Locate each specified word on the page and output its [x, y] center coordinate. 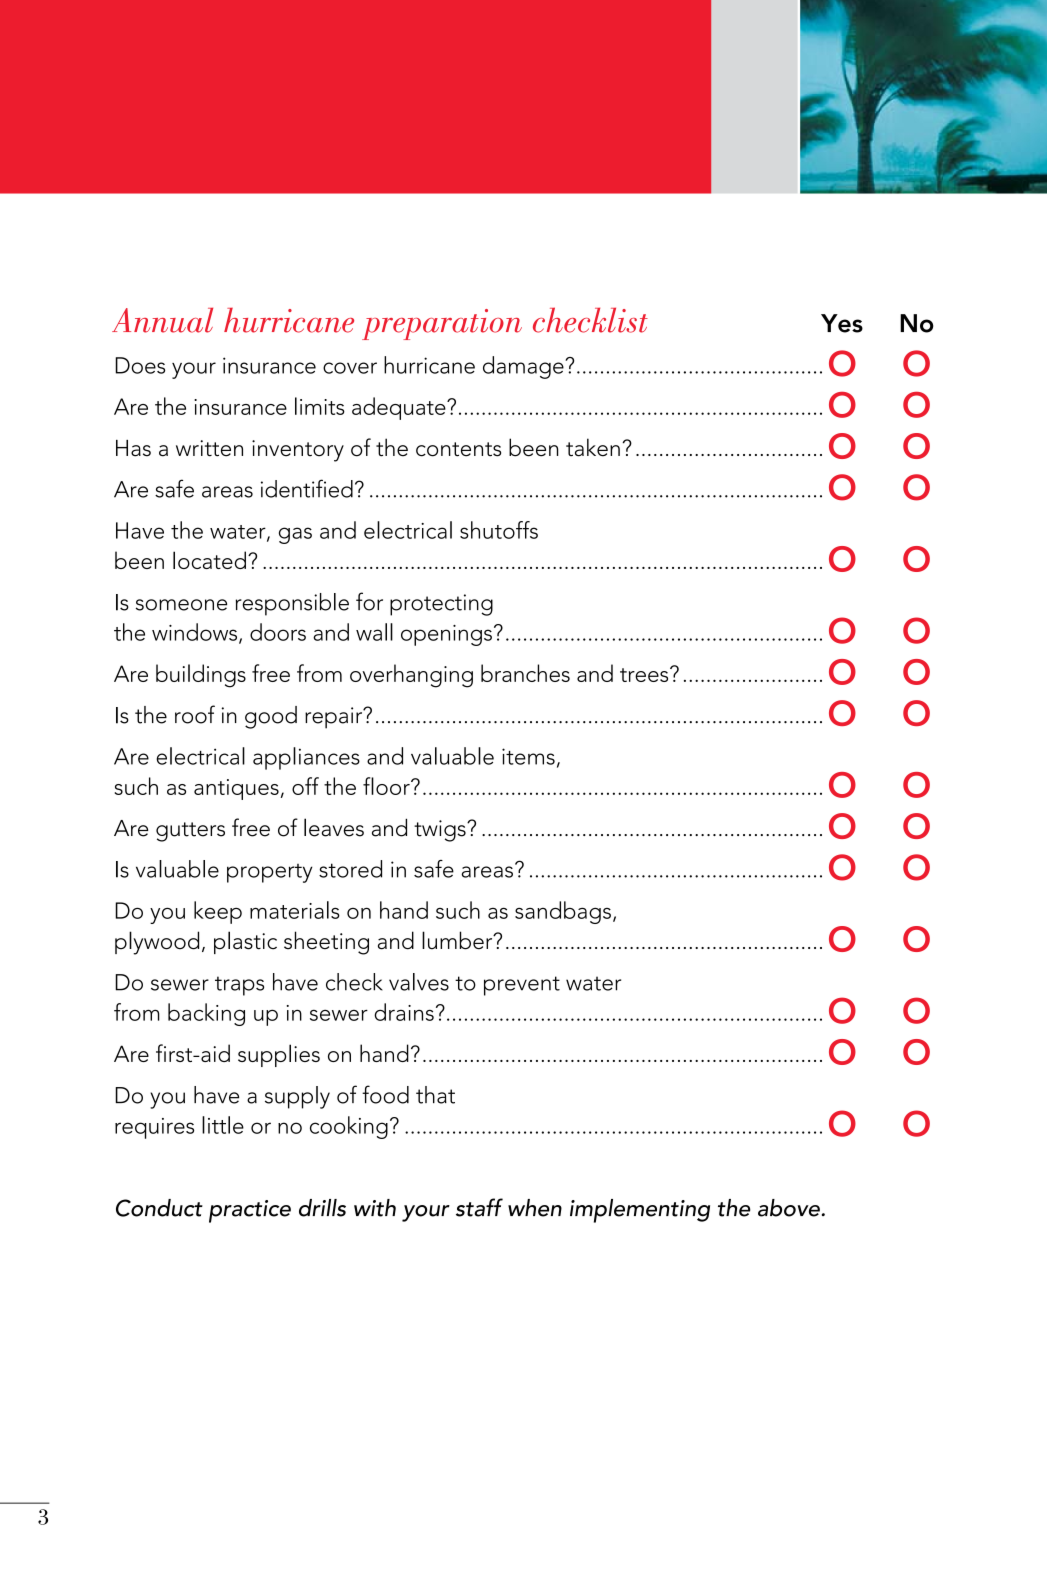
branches [525, 673]
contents [458, 449]
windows [196, 633]
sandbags [563, 912]
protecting [441, 605]
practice [250, 1211]
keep [218, 912]
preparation [442, 324]
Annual [162, 320]
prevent [522, 986]
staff [479, 1207]
